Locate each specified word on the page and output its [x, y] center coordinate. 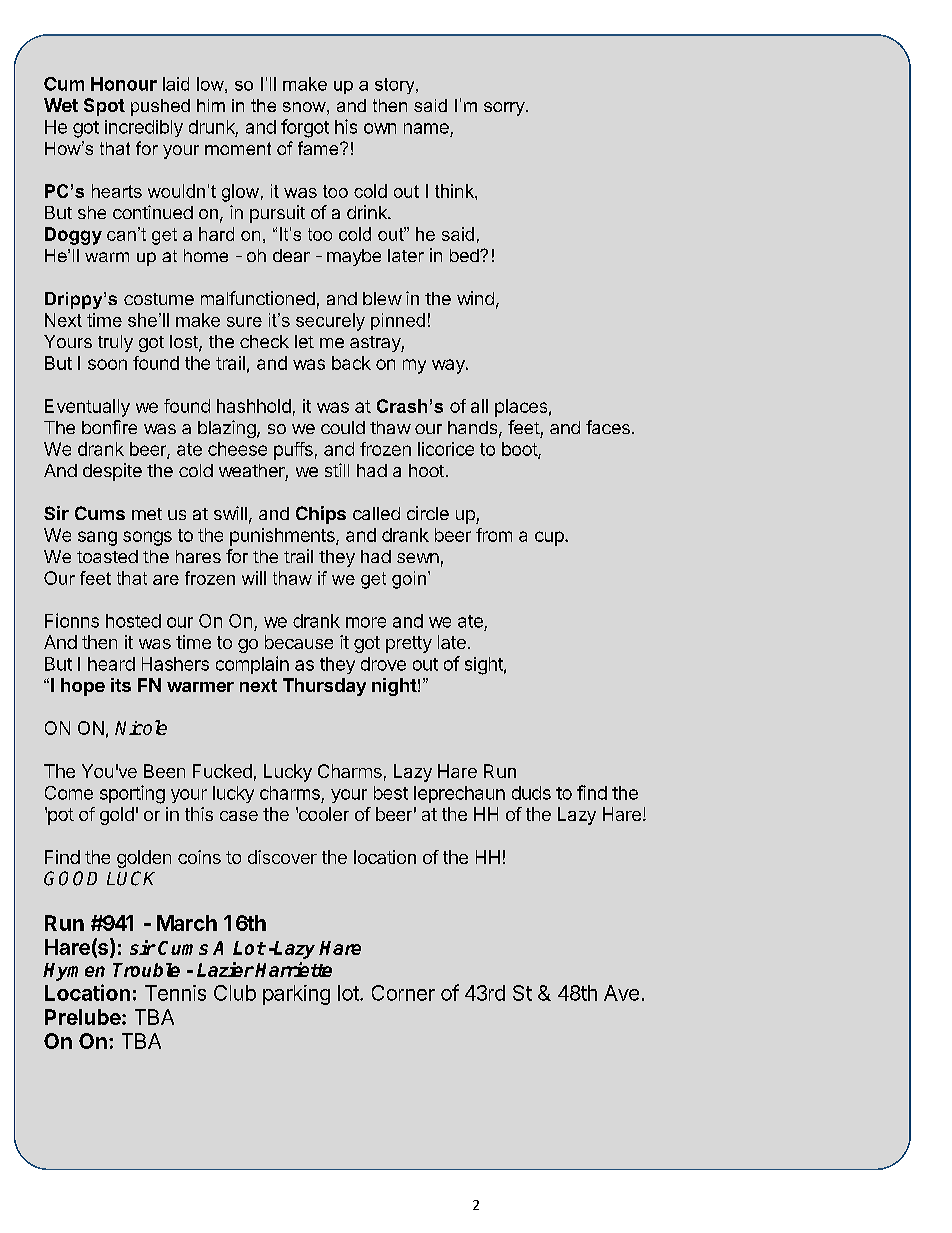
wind [475, 298]
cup [550, 538]
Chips [321, 515]
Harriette [293, 969]
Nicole [141, 727]
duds [531, 793]
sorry [505, 109]
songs [147, 538]
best [391, 793]
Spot [104, 107]
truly [115, 343]
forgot [305, 128]
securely [330, 322]
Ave [621, 993]
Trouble [146, 970]
